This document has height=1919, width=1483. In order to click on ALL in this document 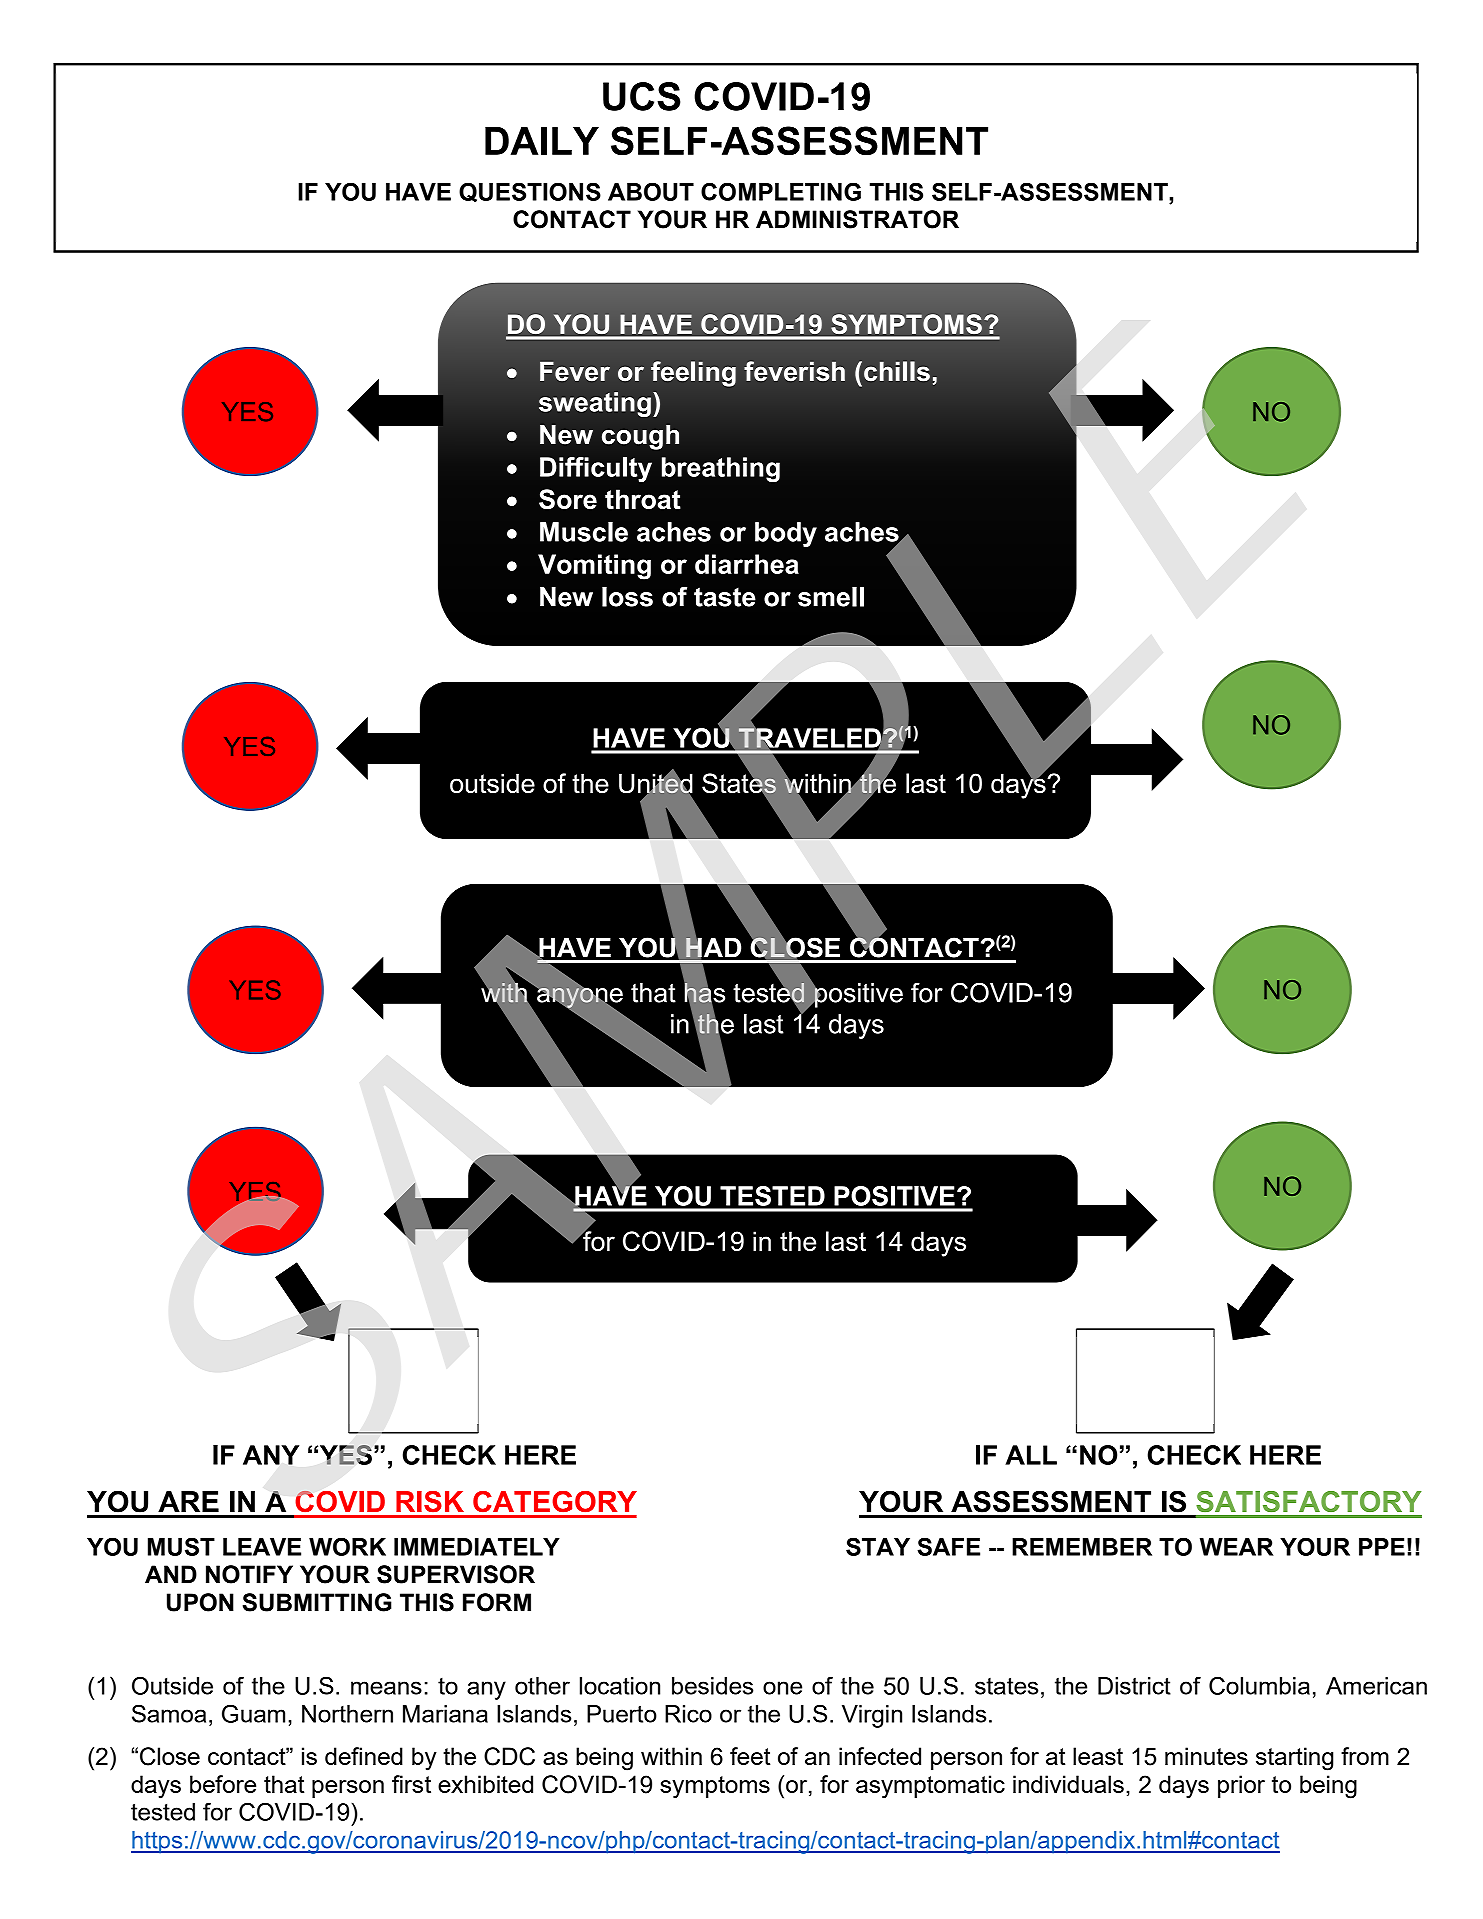, I will do `click(1031, 1455)`.
